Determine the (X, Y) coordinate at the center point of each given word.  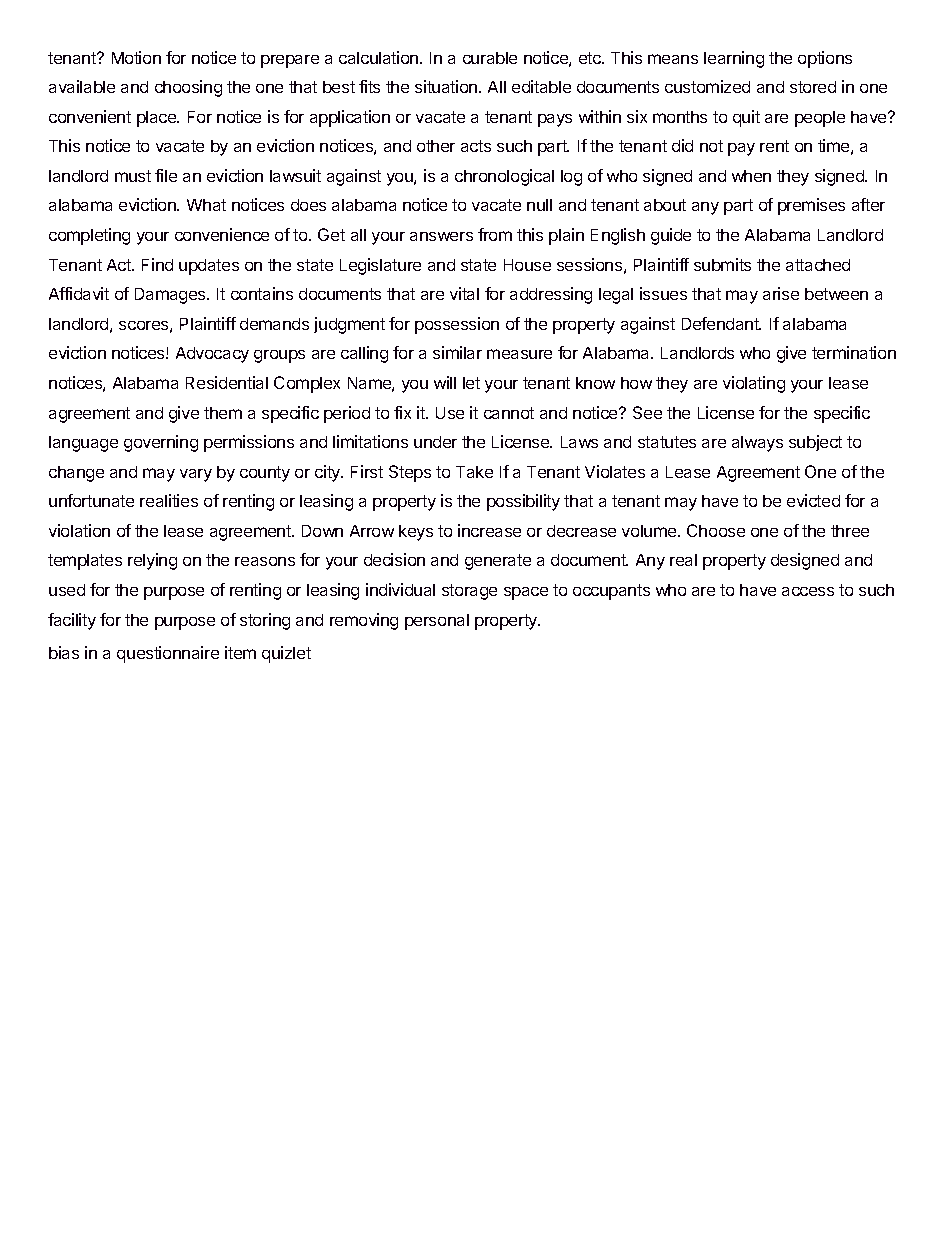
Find (157, 264)
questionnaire (168, 654)
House (527, 265)
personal (437, 622)
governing (161, 443)
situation (447, 86)
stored (813, 87)
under (435, 442)
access (808, 591)
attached (818, 265)
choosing (188, 88)
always (757, 444)
